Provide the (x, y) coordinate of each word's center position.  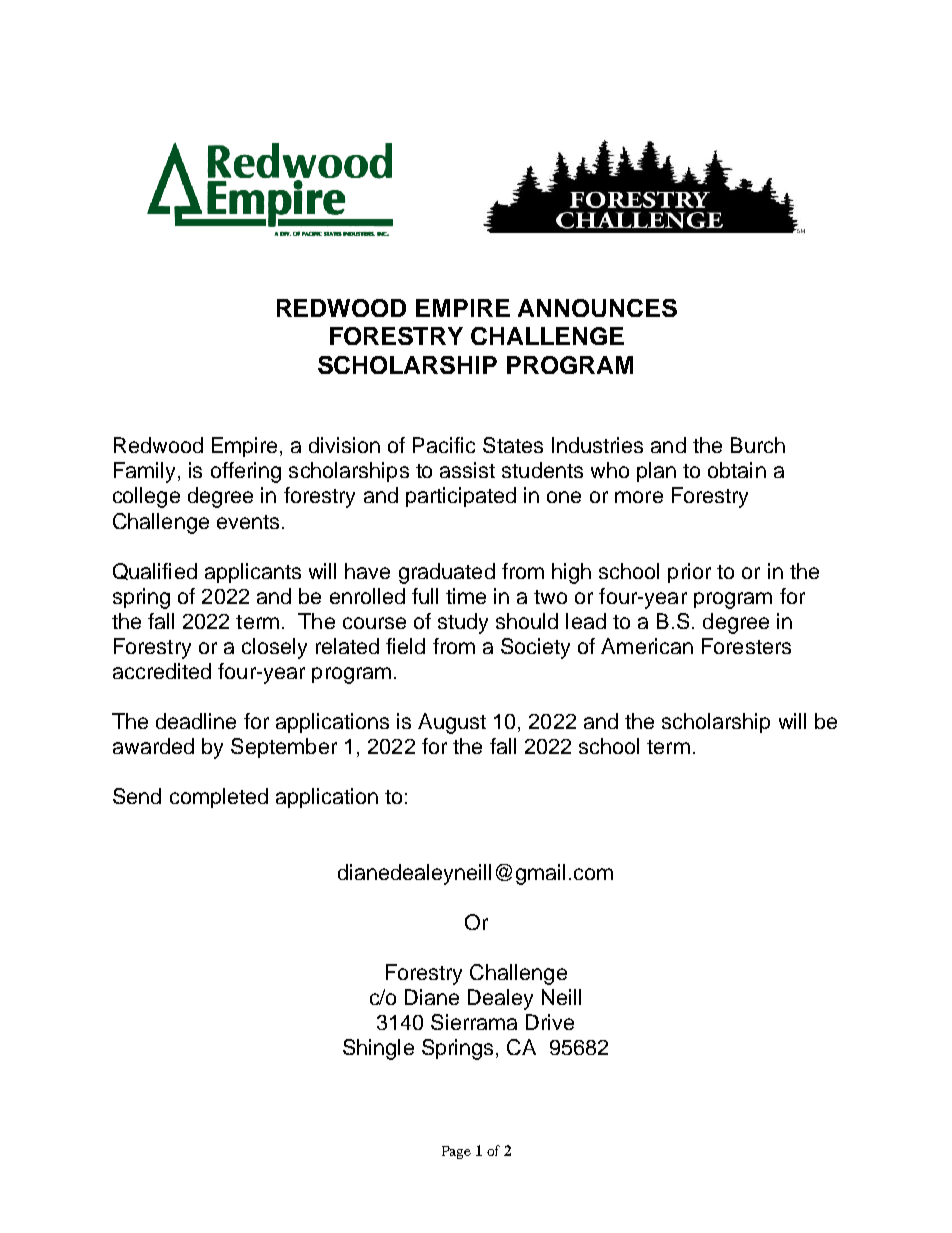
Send (137, 796)
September (284, 748)
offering (246, 472)
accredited (162, 671)
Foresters (746, 646)
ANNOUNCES (597, 308)
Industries (597, 445)
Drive (550, 1022)
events (248, 522)
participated (461, 497)
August (452, 723)
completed (219, 798)
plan (656, 472)
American (647, 646)
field (405, 646)
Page (456, 1152)
